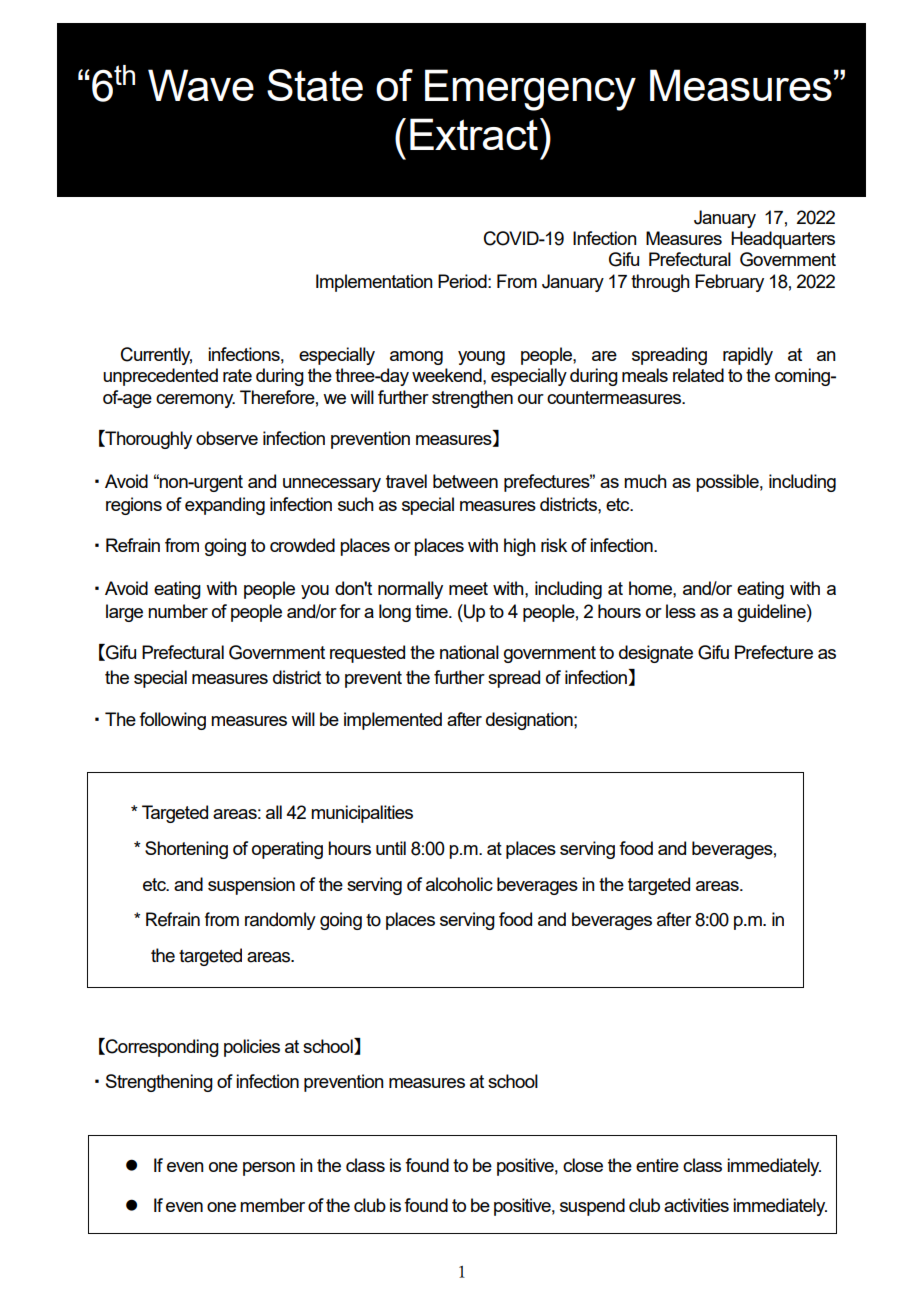 The image size is (924, 1308). Describe the element at coordinates (696, 1205) in the screenshot. I see `activities` at that location.
